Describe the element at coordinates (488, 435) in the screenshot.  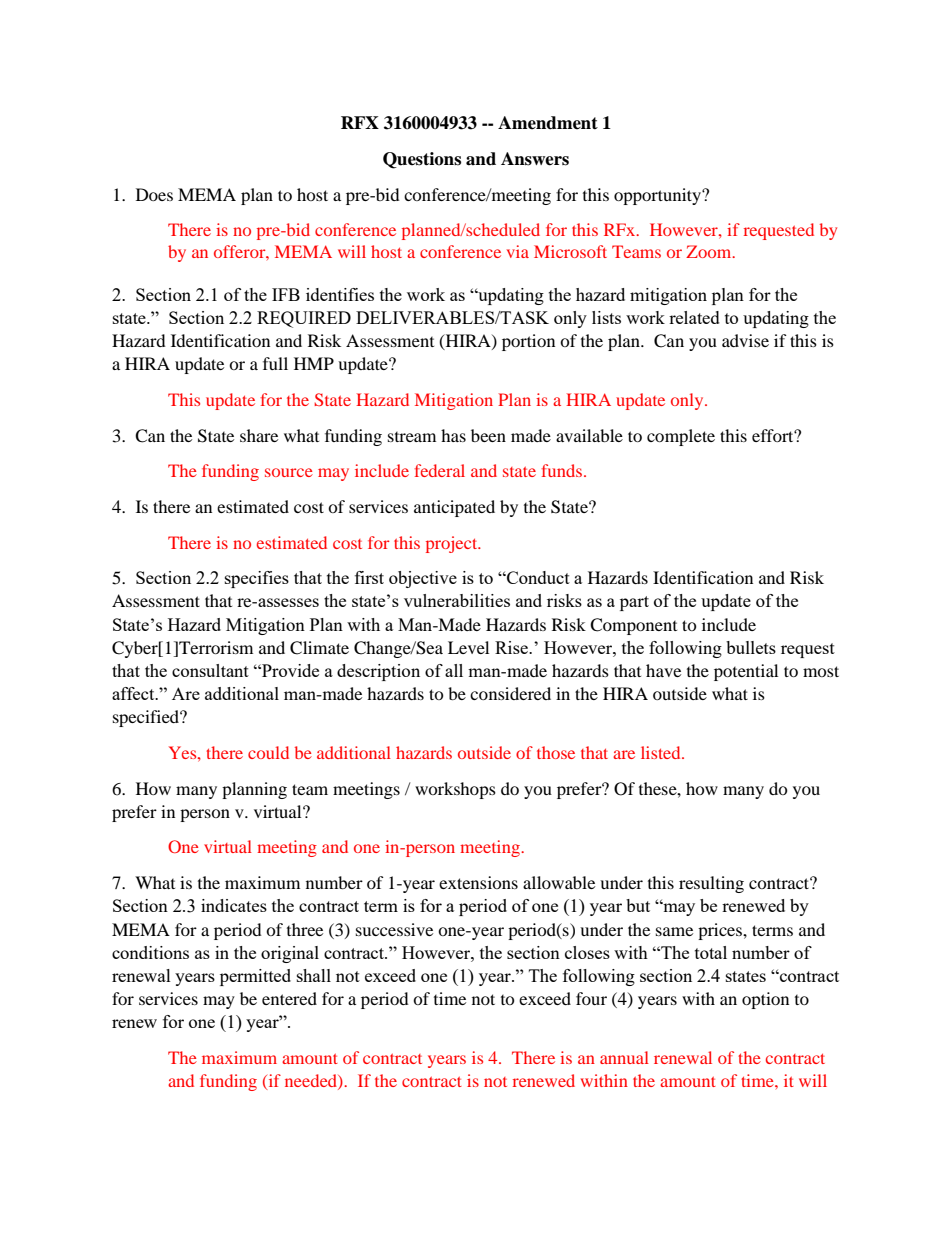
I see `been` at that location.
